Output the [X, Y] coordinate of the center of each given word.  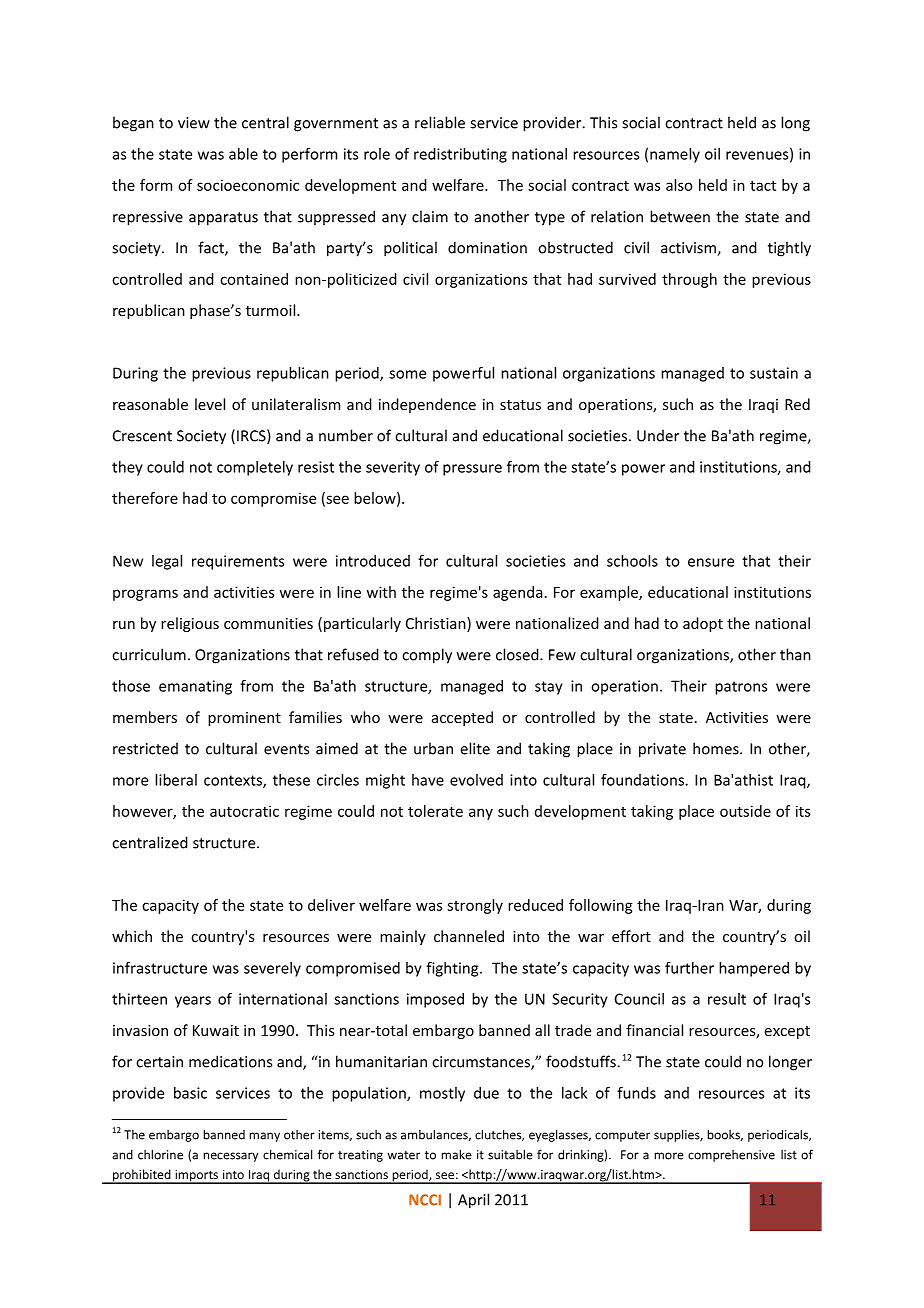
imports [196, 1177]
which [132, 936]
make [456, 1154]
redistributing [460, 155]
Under [658, 435]
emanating [195, 687]
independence [427, 405]
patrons [741, 688]
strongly [475, 906]
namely [675, 155]
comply [427, 656]
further [689, 968]
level [210, 404]
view [194, 123]
